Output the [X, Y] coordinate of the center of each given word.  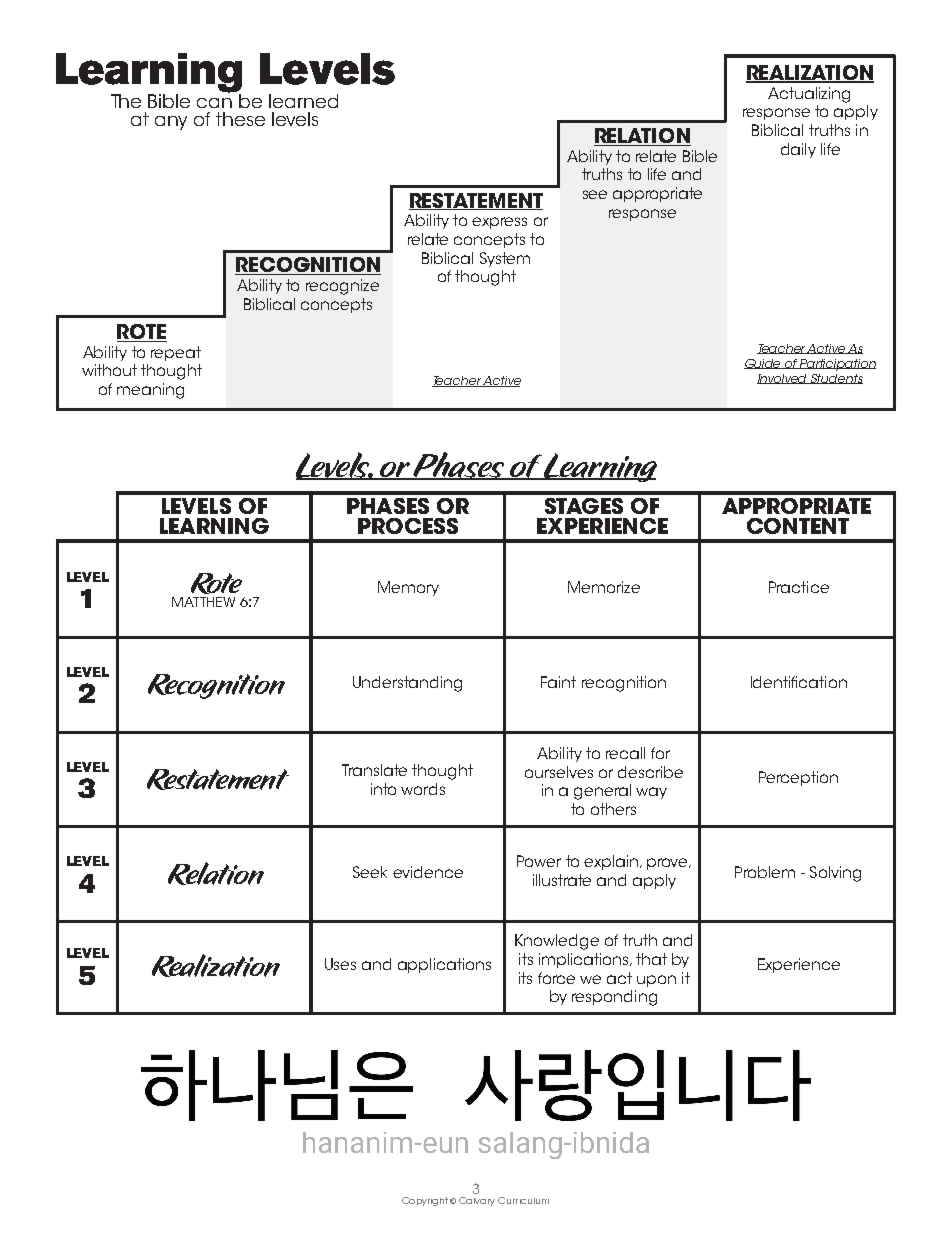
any [171, 123]
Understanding [407, 684]
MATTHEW [203, 602]
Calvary [477, 1201]
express [499, 223]
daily [798, 150]
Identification [799, 682]
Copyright [425, 1201]
